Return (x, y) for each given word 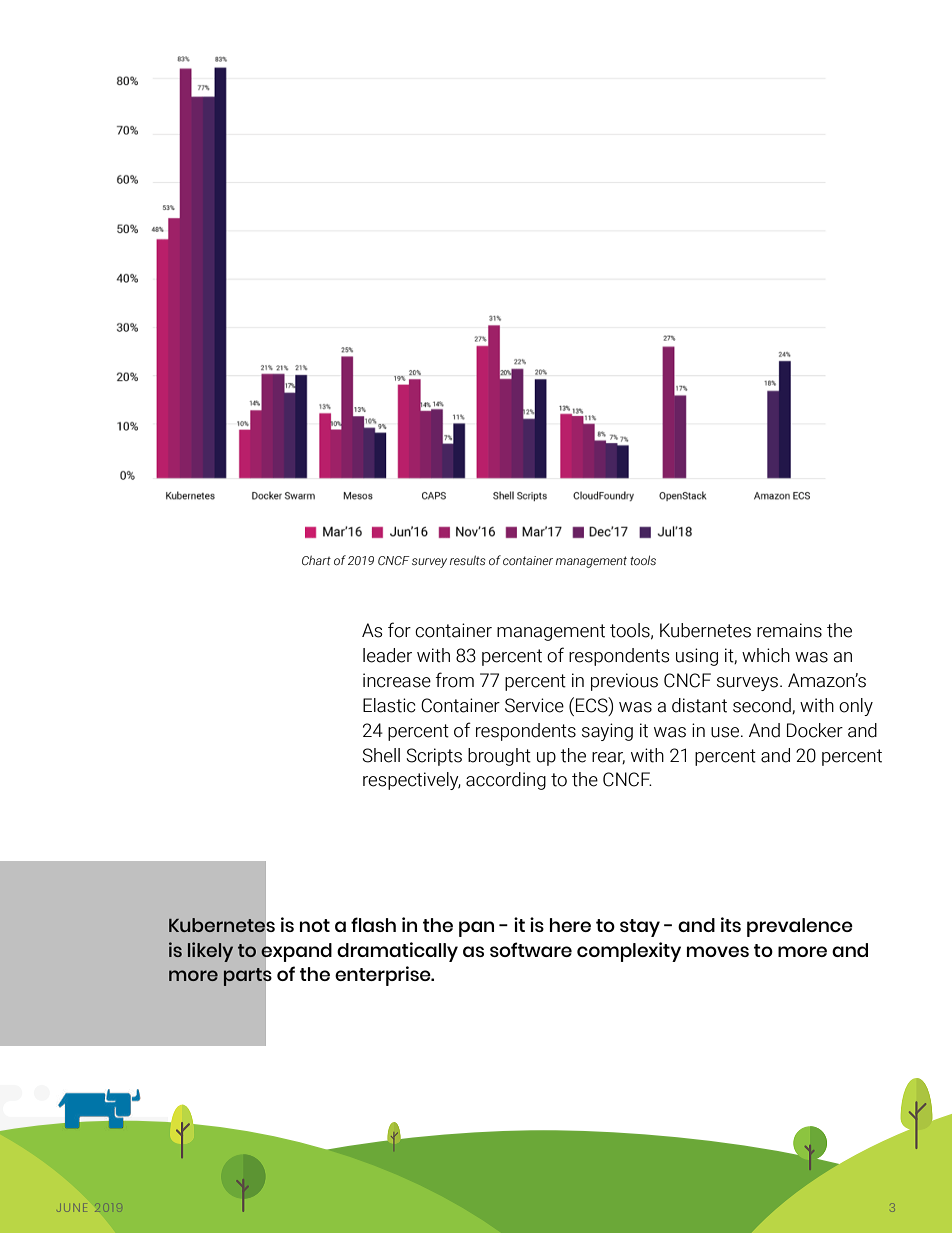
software (531, 949)
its (731, 924)
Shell (381, 755)
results (468, 560)
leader (387, 655)
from (455, 680)
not (315, 925)
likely (210, 952)
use (726, 732)
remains (789, 630)
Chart (316, 560)
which (766, 655)
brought (499, 757)
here (570, 925)
